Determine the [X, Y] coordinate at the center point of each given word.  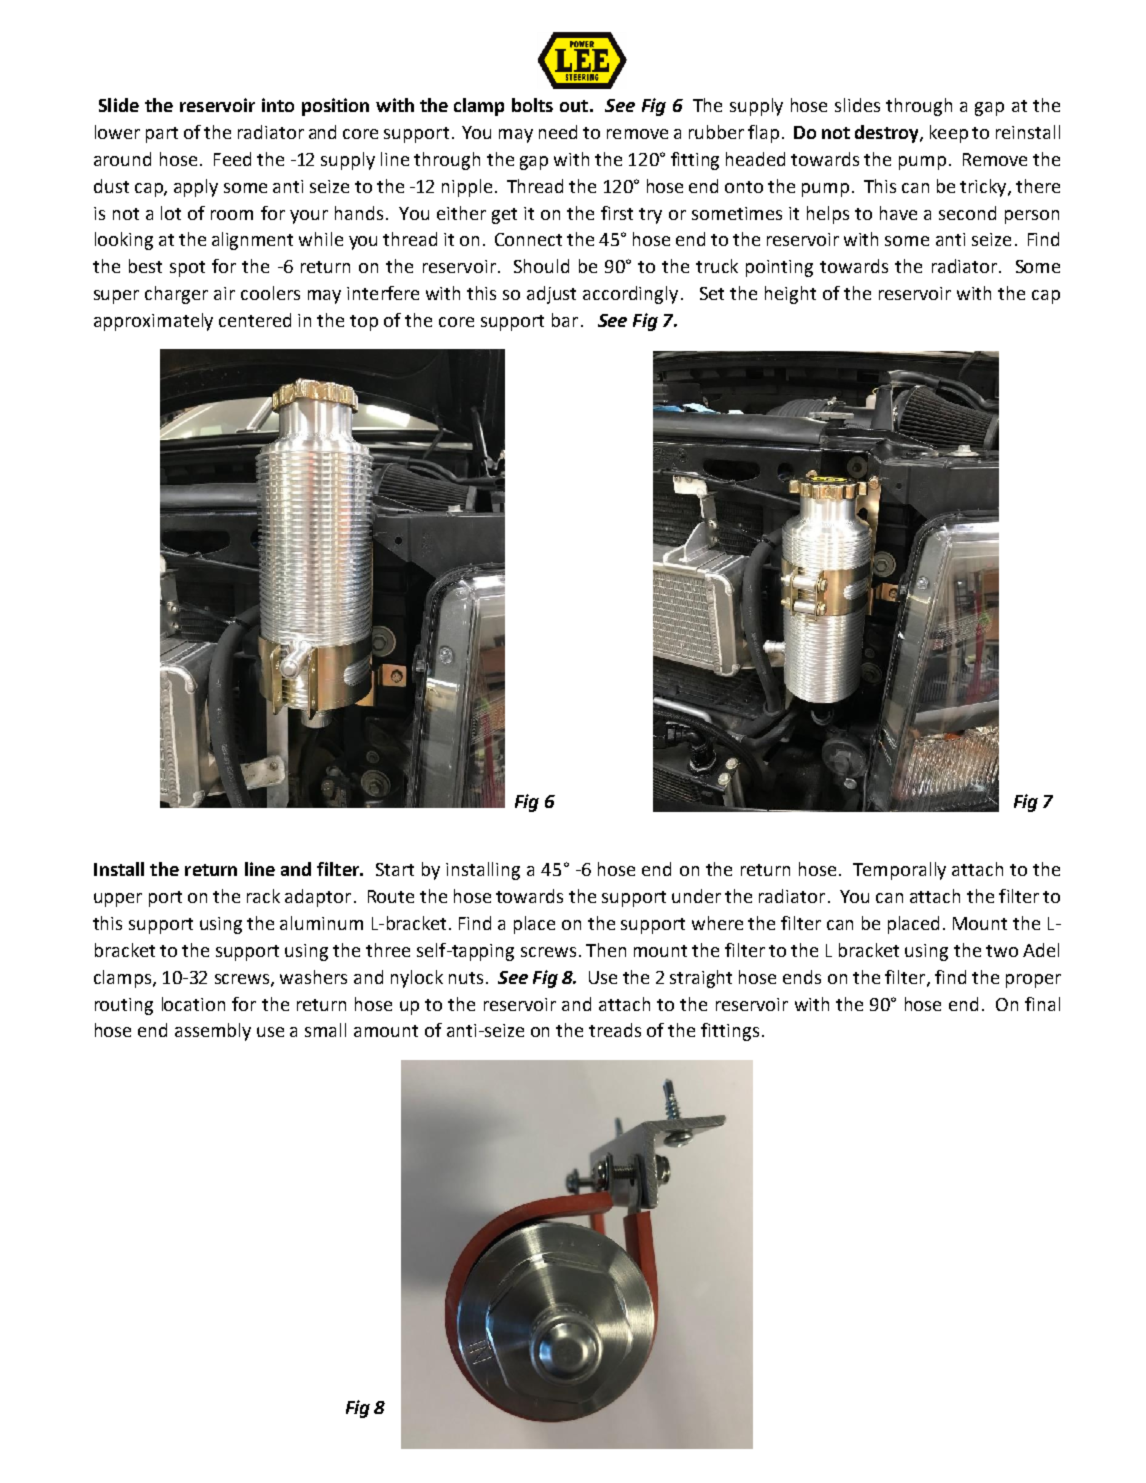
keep [949, 134]
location [193, 1004]
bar [565, 320]
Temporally [899, 871]
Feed [232, 159]
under [696, 896]
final [1042, 1004]
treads [615, 1030]
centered [255, 320]
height [790, 295]
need [558, 132]
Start [395, 869]
